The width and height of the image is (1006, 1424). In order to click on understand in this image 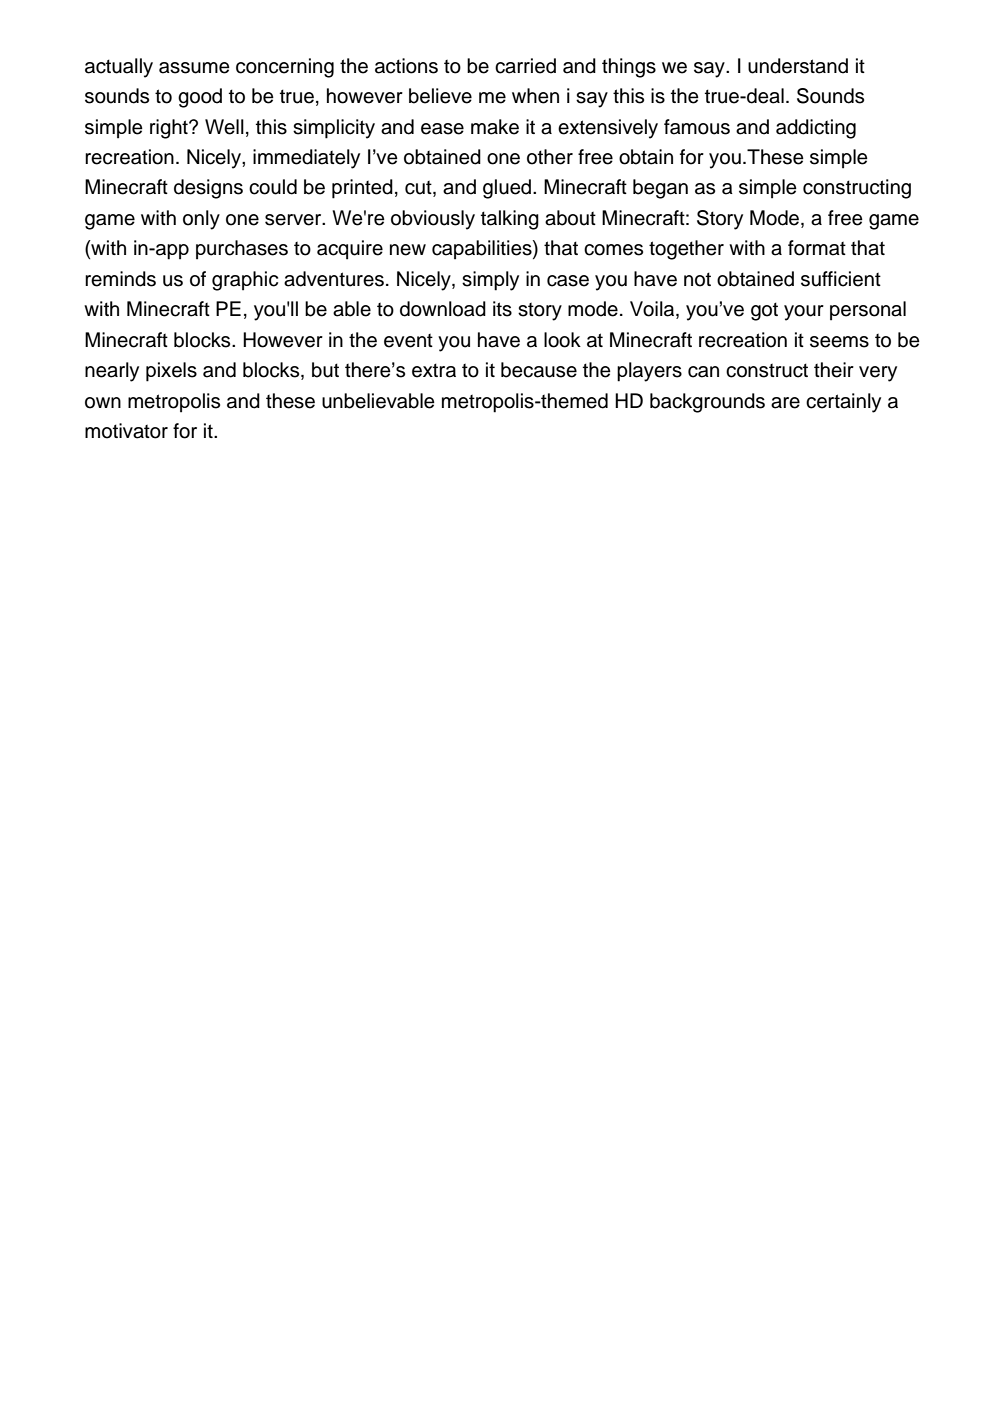, I will do `click(798, 66)`.
